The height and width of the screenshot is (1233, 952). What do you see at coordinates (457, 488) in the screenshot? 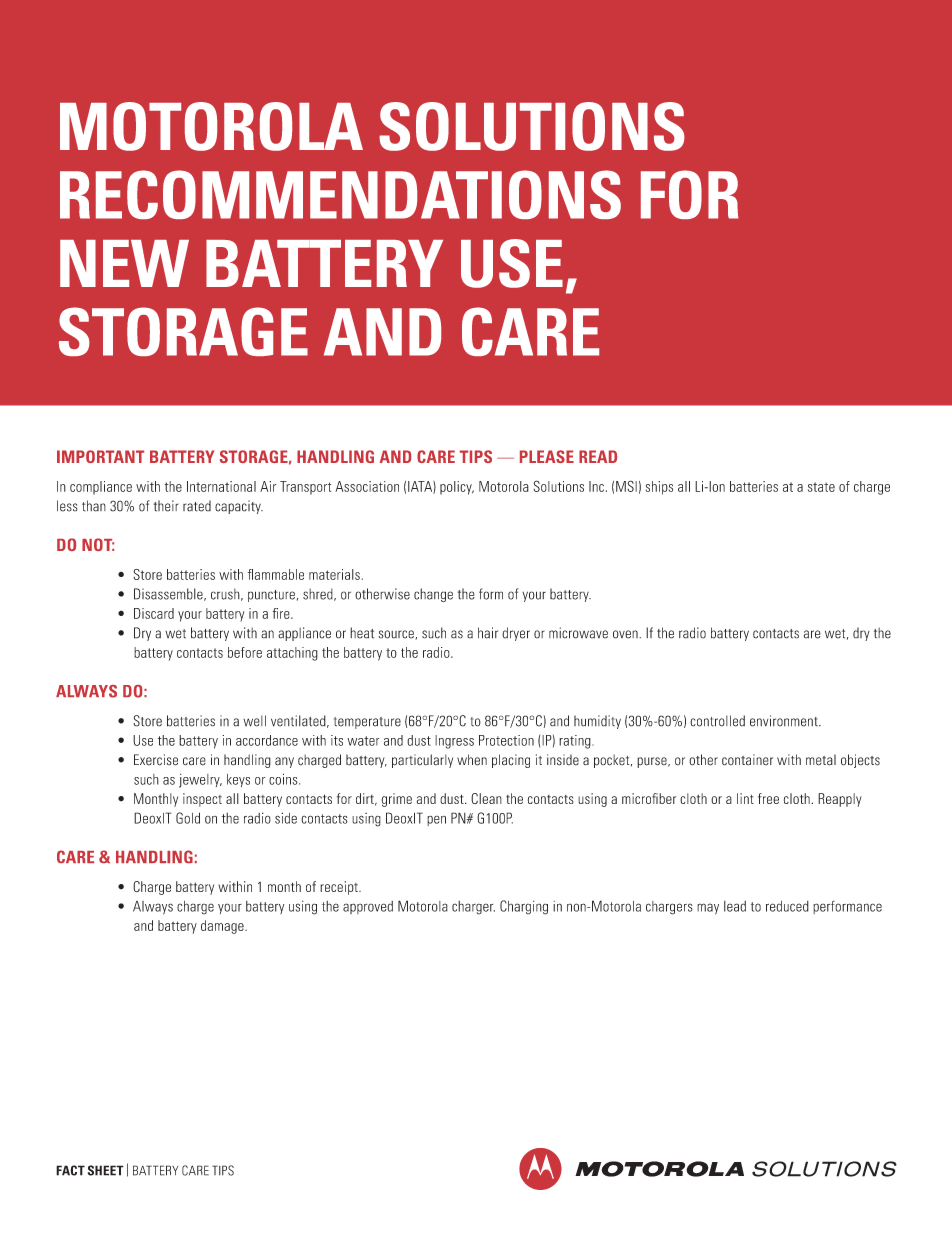
I see `policy` at bounding box center [457, 488].
